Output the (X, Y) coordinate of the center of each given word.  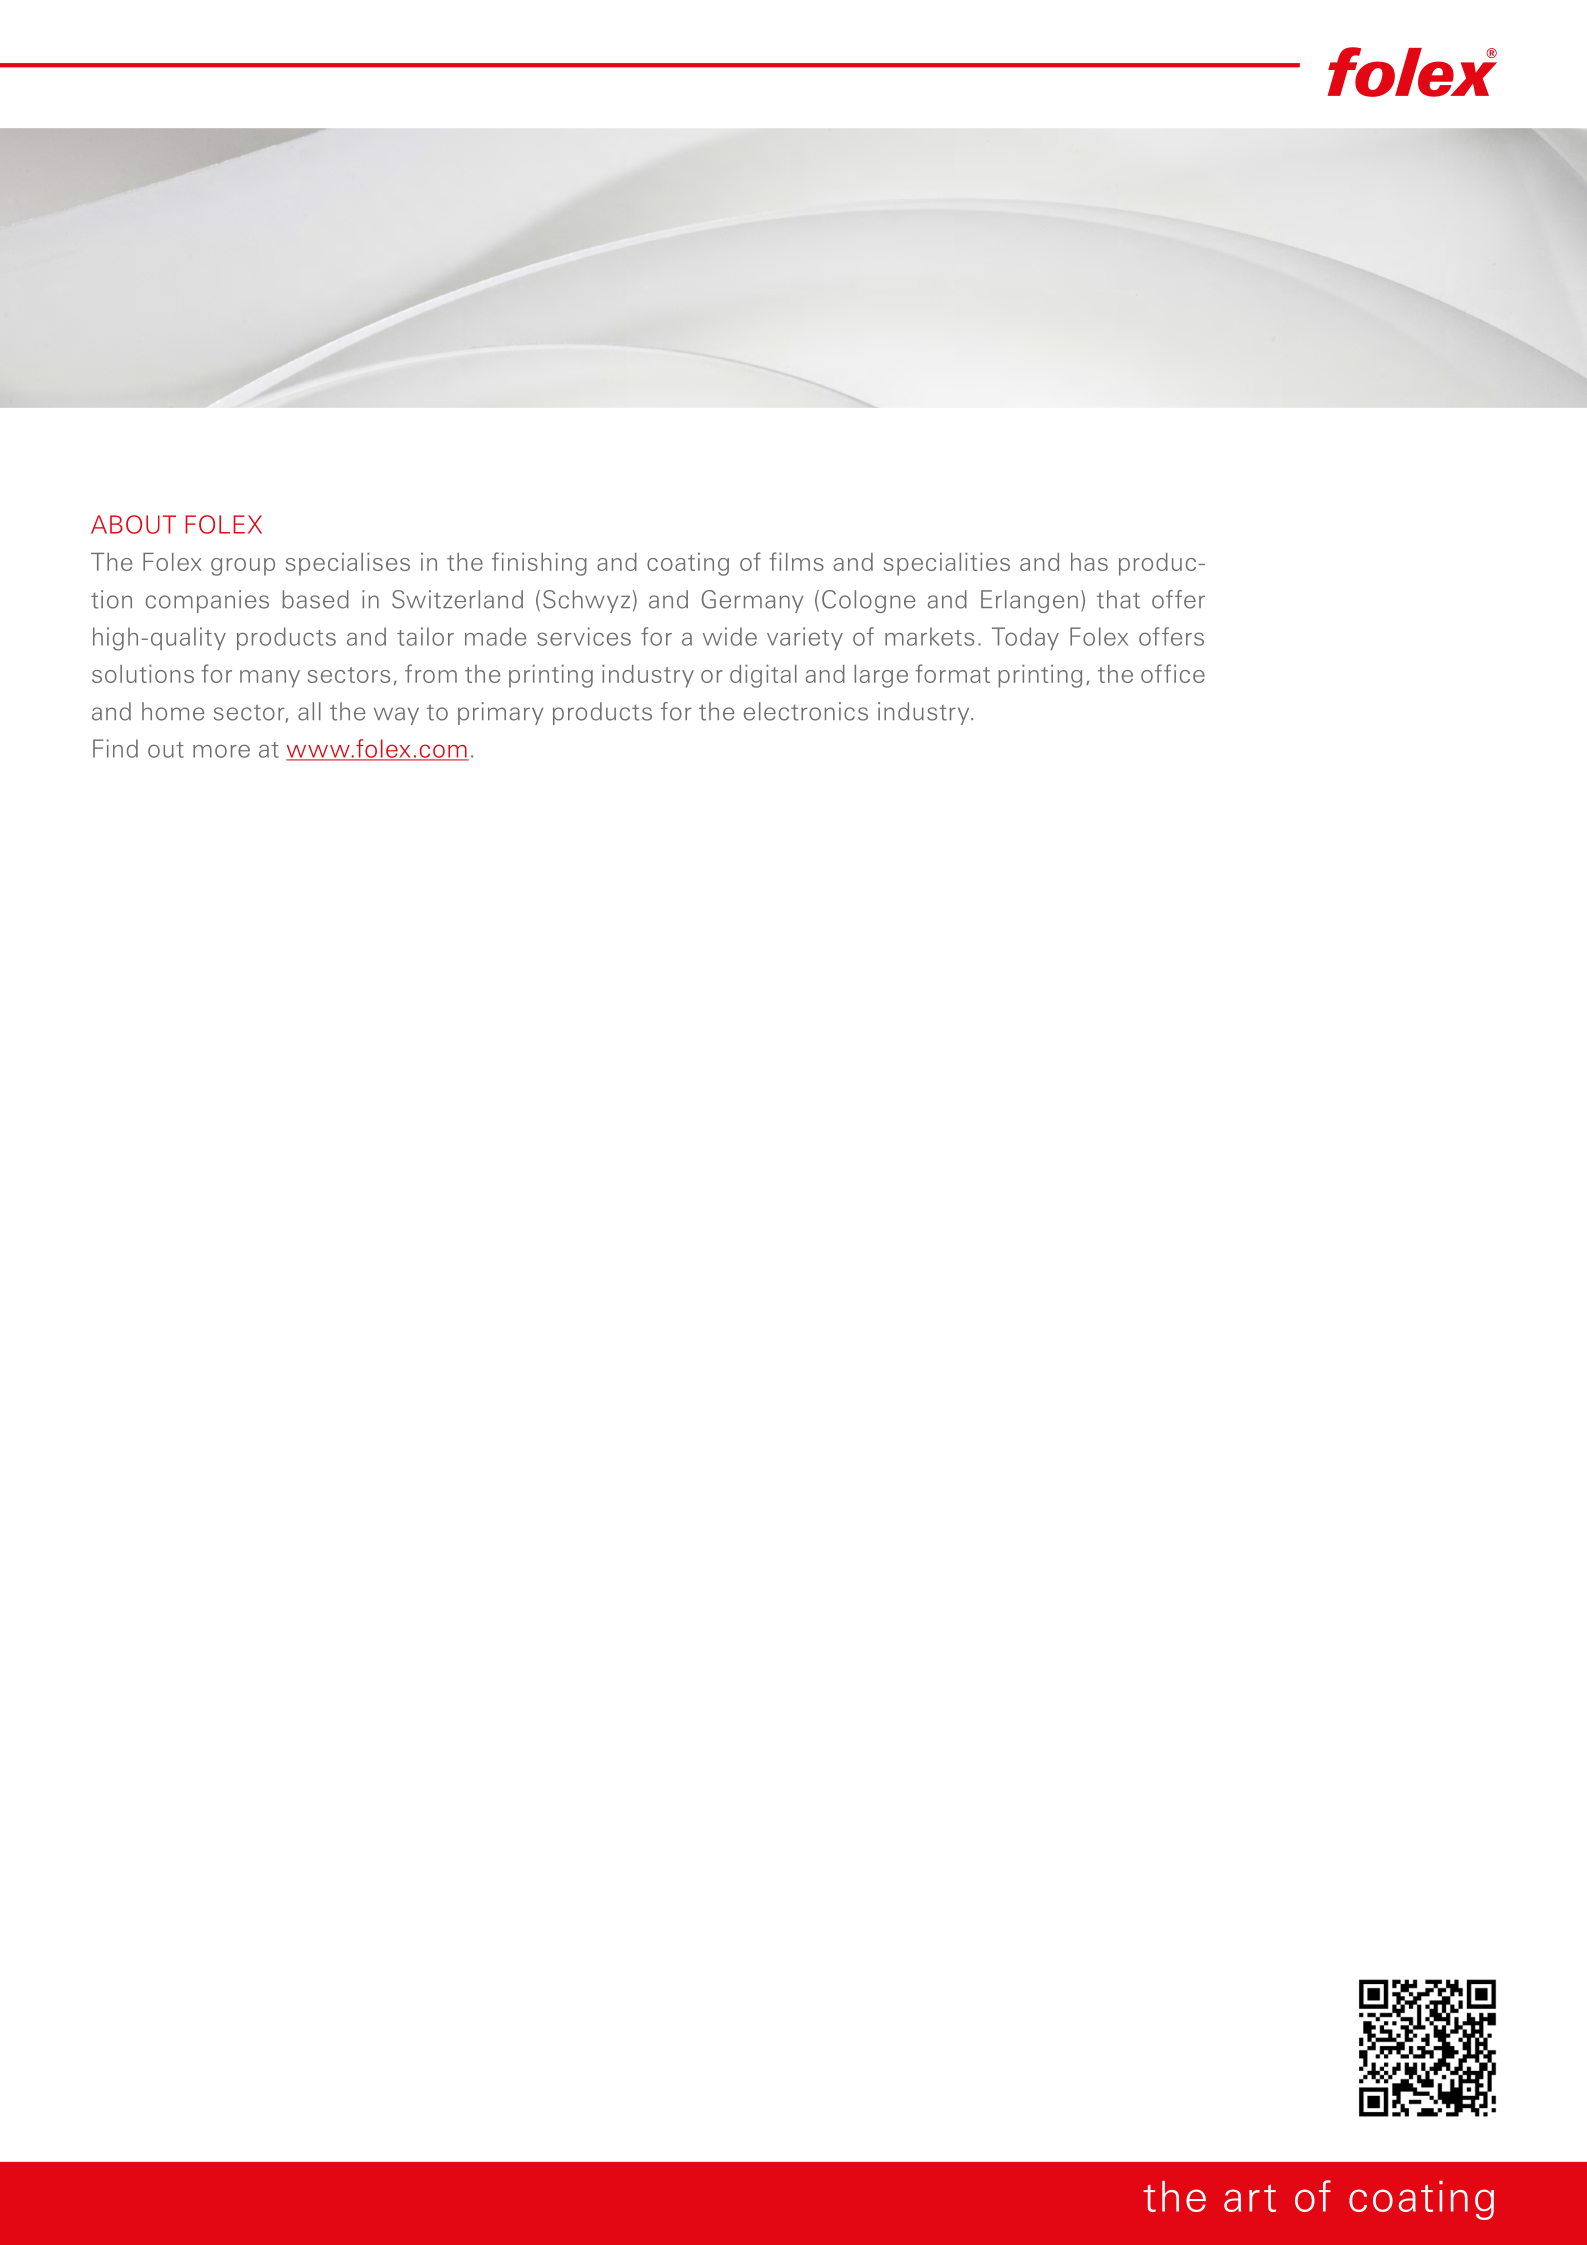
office (1173, 673)
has (1089, 562)
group (243, 567)
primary (500, 713)
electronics (806, 711)
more (221, 751)
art (1250, 2198)
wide (730, 636)
